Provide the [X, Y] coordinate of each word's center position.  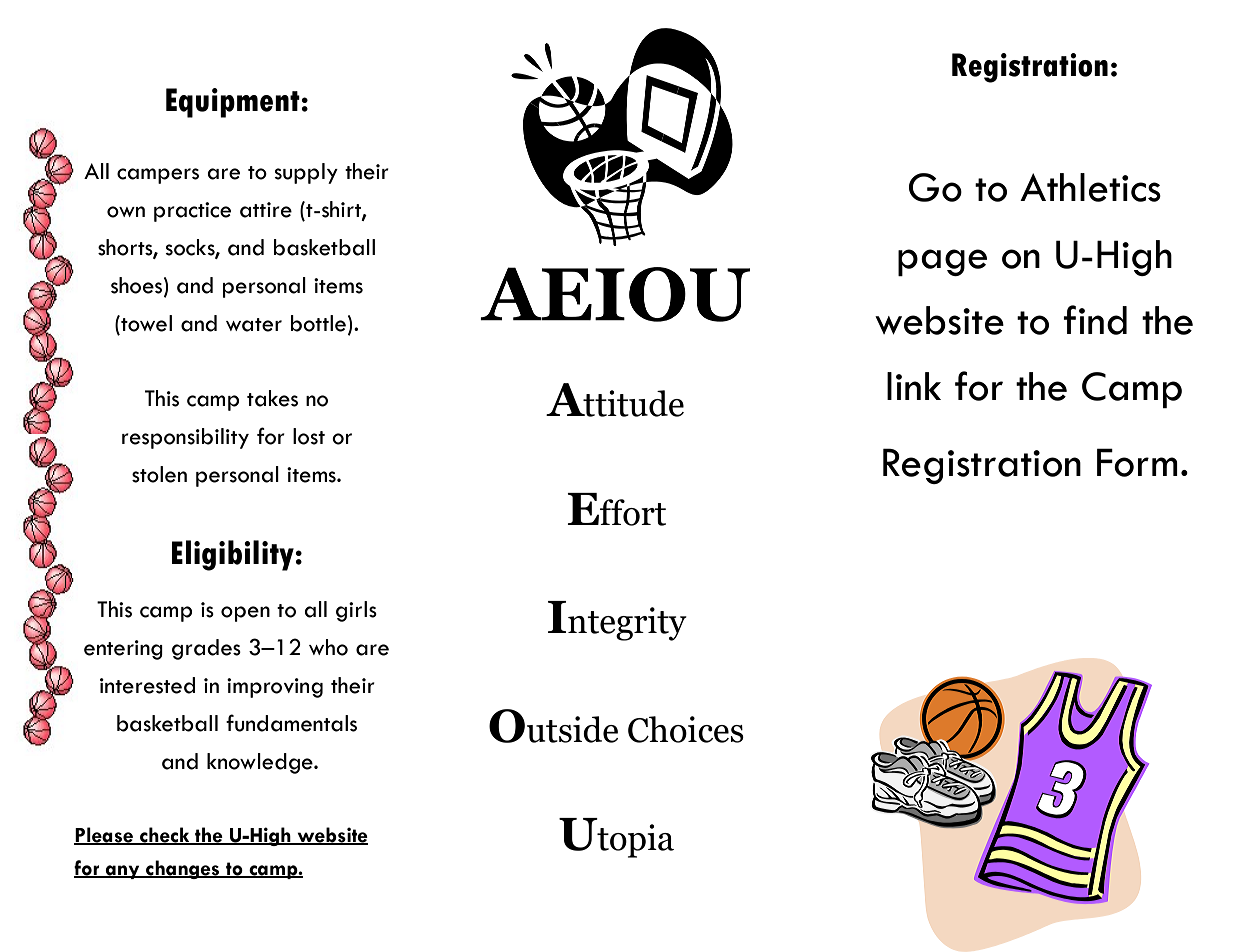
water [254, 325]
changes [183, 869]
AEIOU [615, 294]
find [1095, 320]
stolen [159, 474]
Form [1137, 462]
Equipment [234, 103]
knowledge [261, 763]
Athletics [1090, 187]
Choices [686, 729]
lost [309, 436]
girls [356, 611]
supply [306, 173]
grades [206, 649]
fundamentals [291, 723]
